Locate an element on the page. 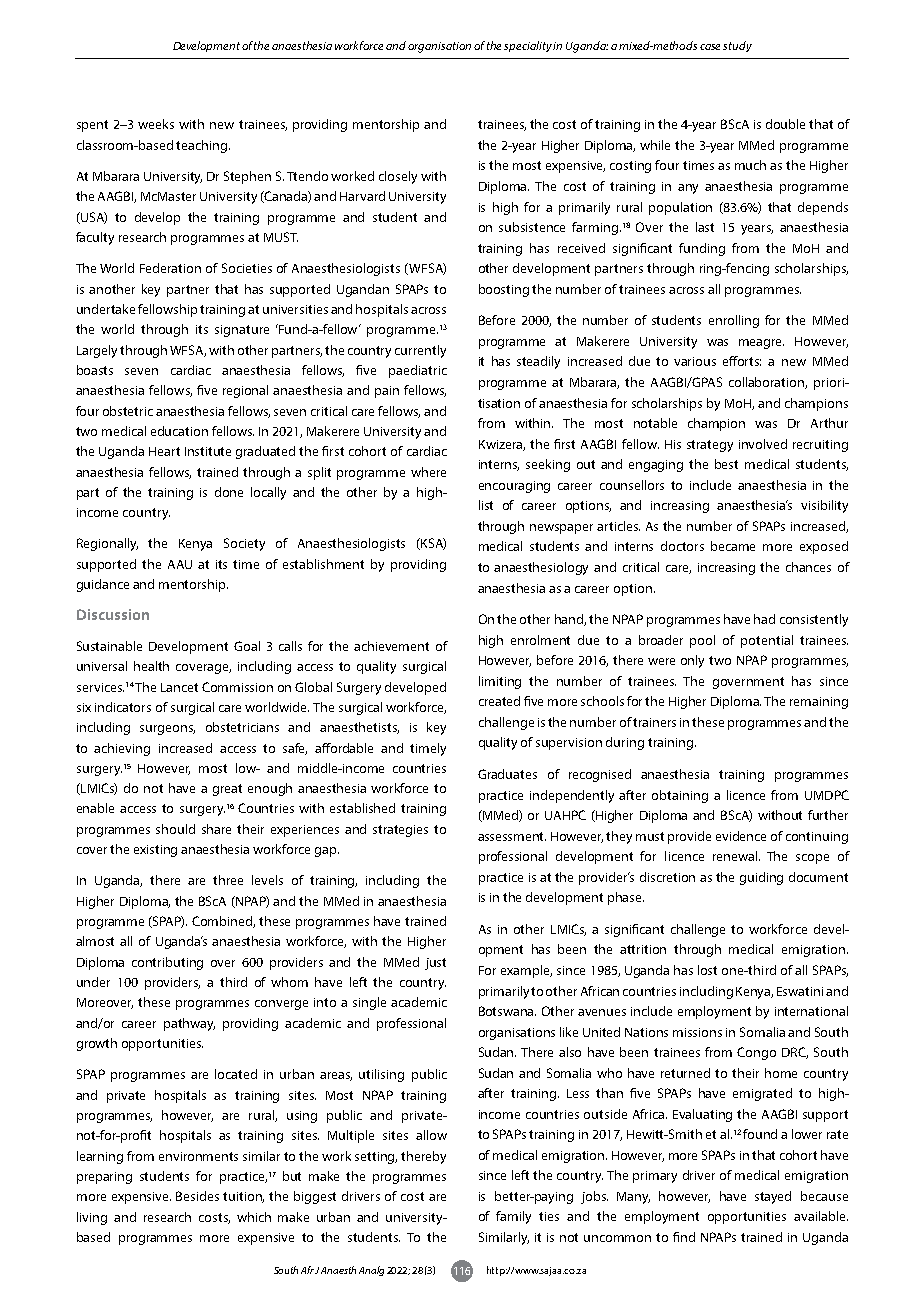 The width and height of the document is (924, 1308). currently is located at coordinates (420, 351).
